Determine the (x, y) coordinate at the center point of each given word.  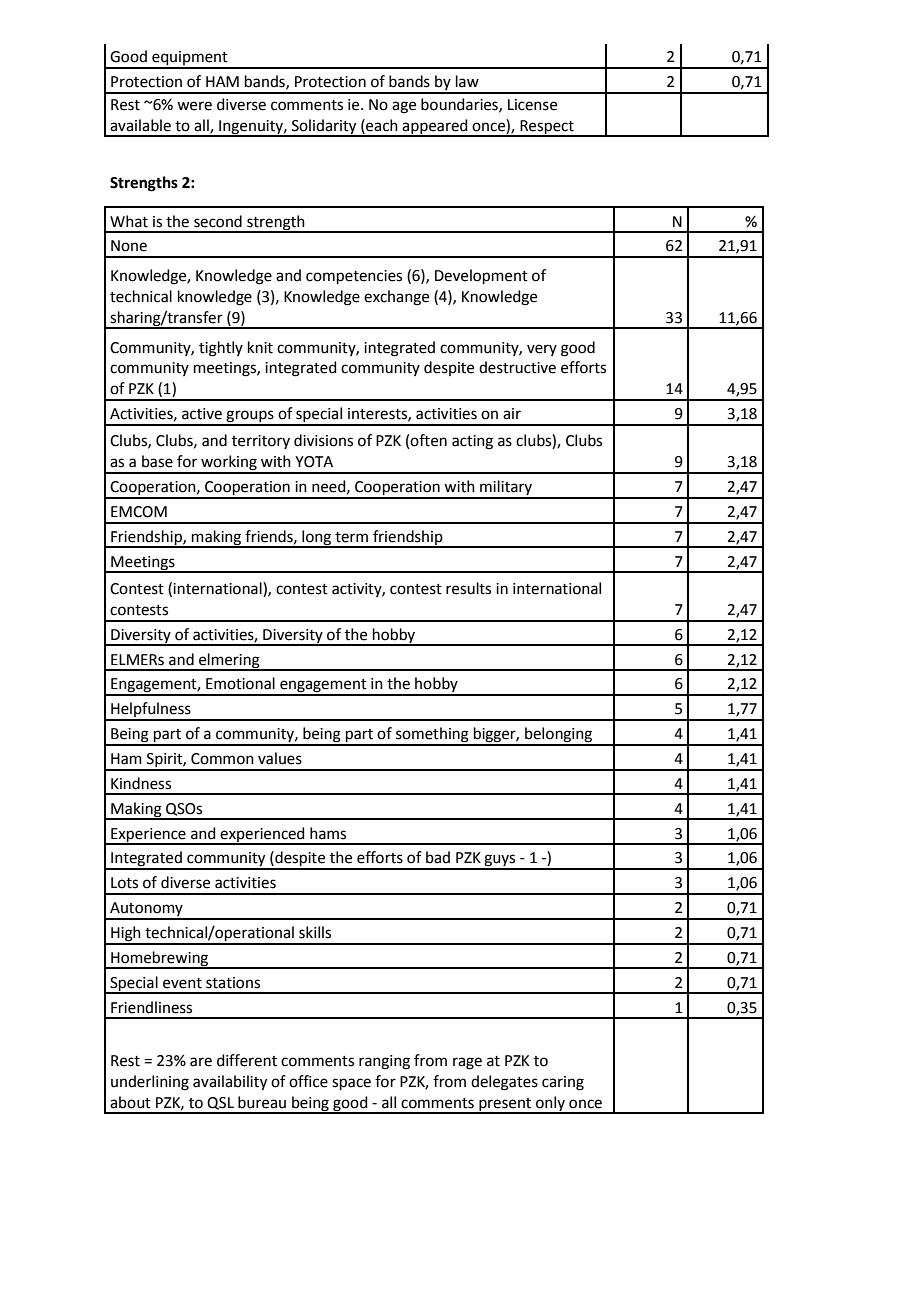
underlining (150, 1083)
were (194, 106)
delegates (504, 1083)
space (351, 1084)
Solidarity (324, 127)
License (532, 105)
